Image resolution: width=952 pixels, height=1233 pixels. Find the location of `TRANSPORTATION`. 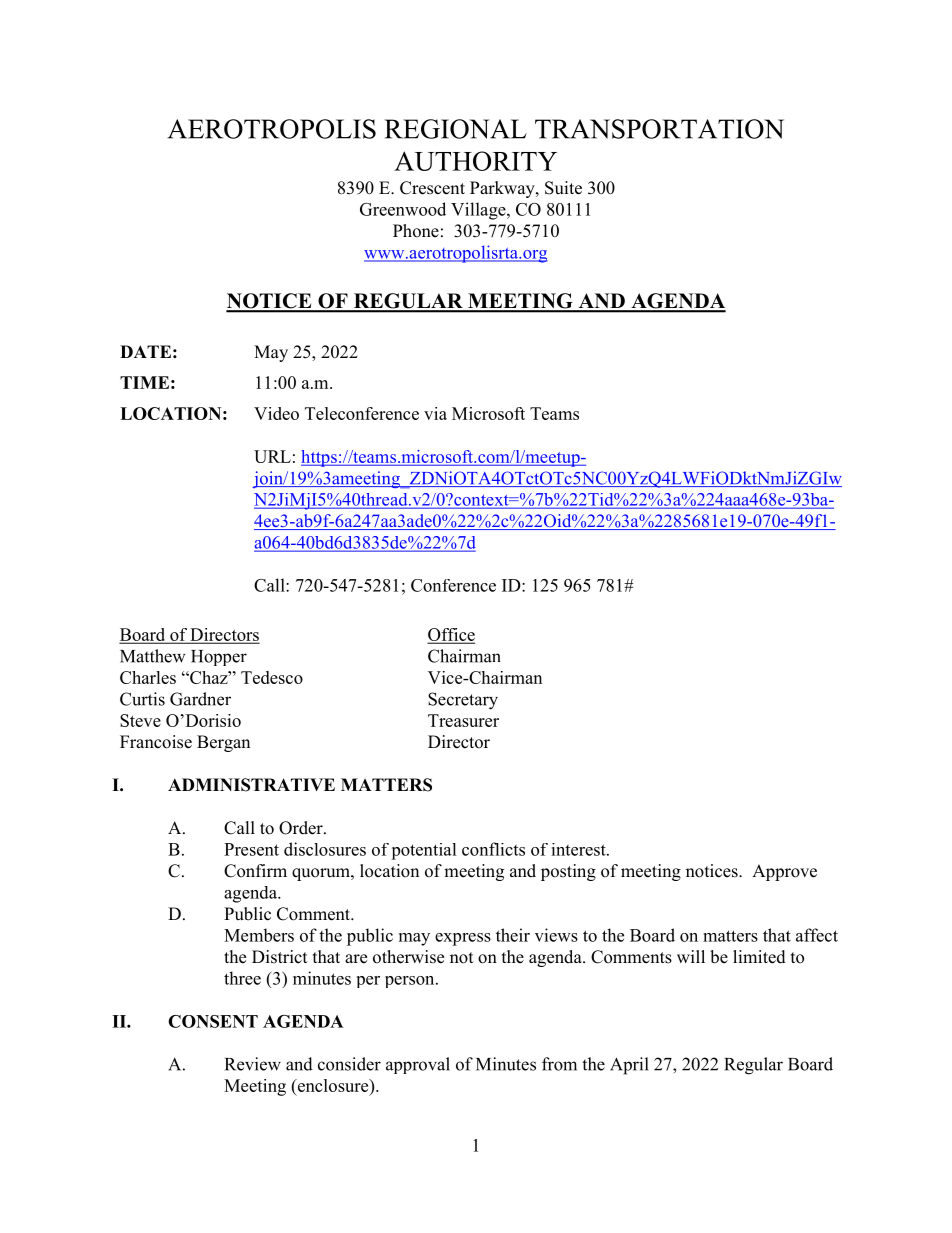

TRANSPORTATION is located at coordinates (659, 129).
